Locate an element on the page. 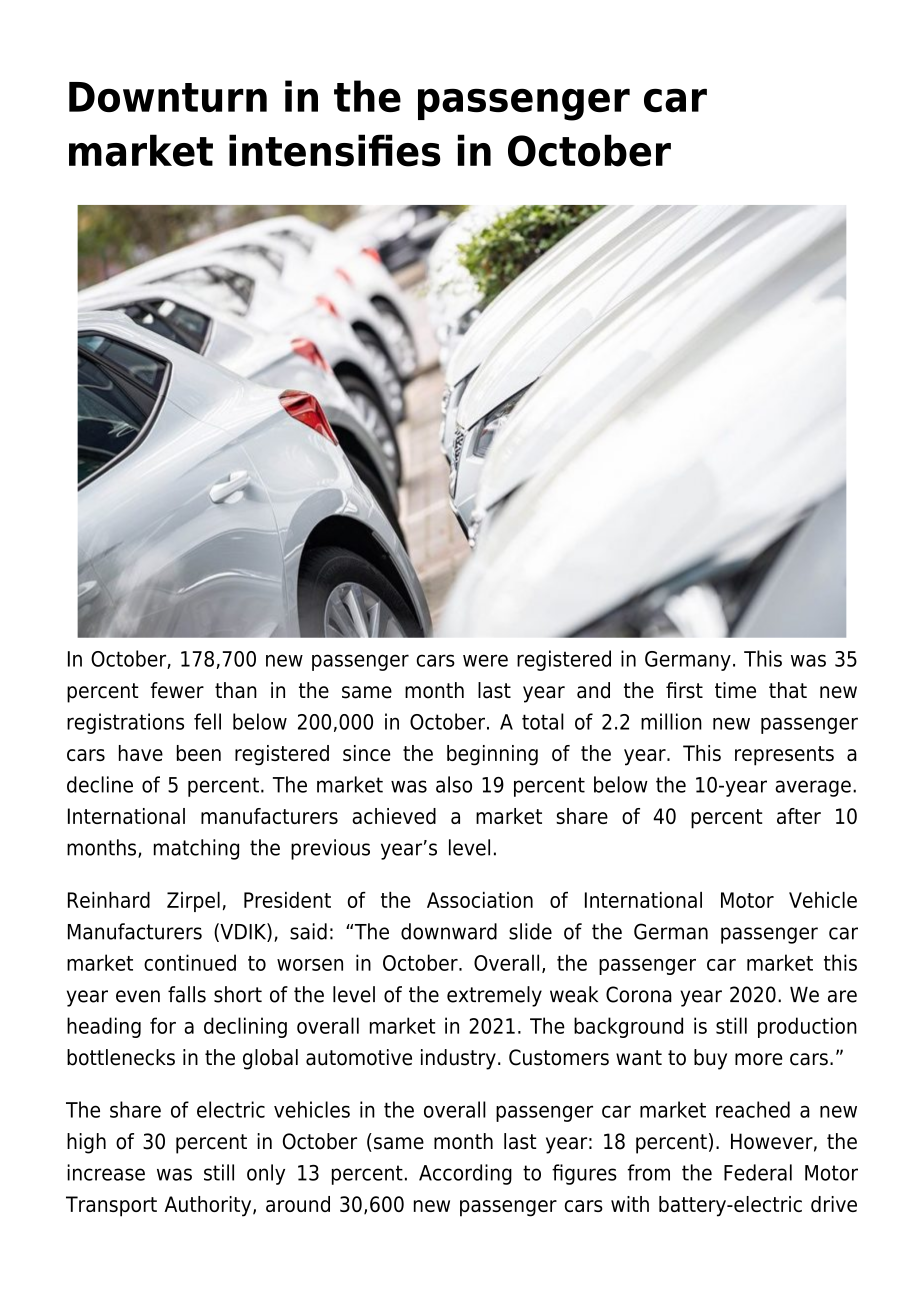 The width and height of the document is (924, 1308). were is located at coordinates (485, 660).
